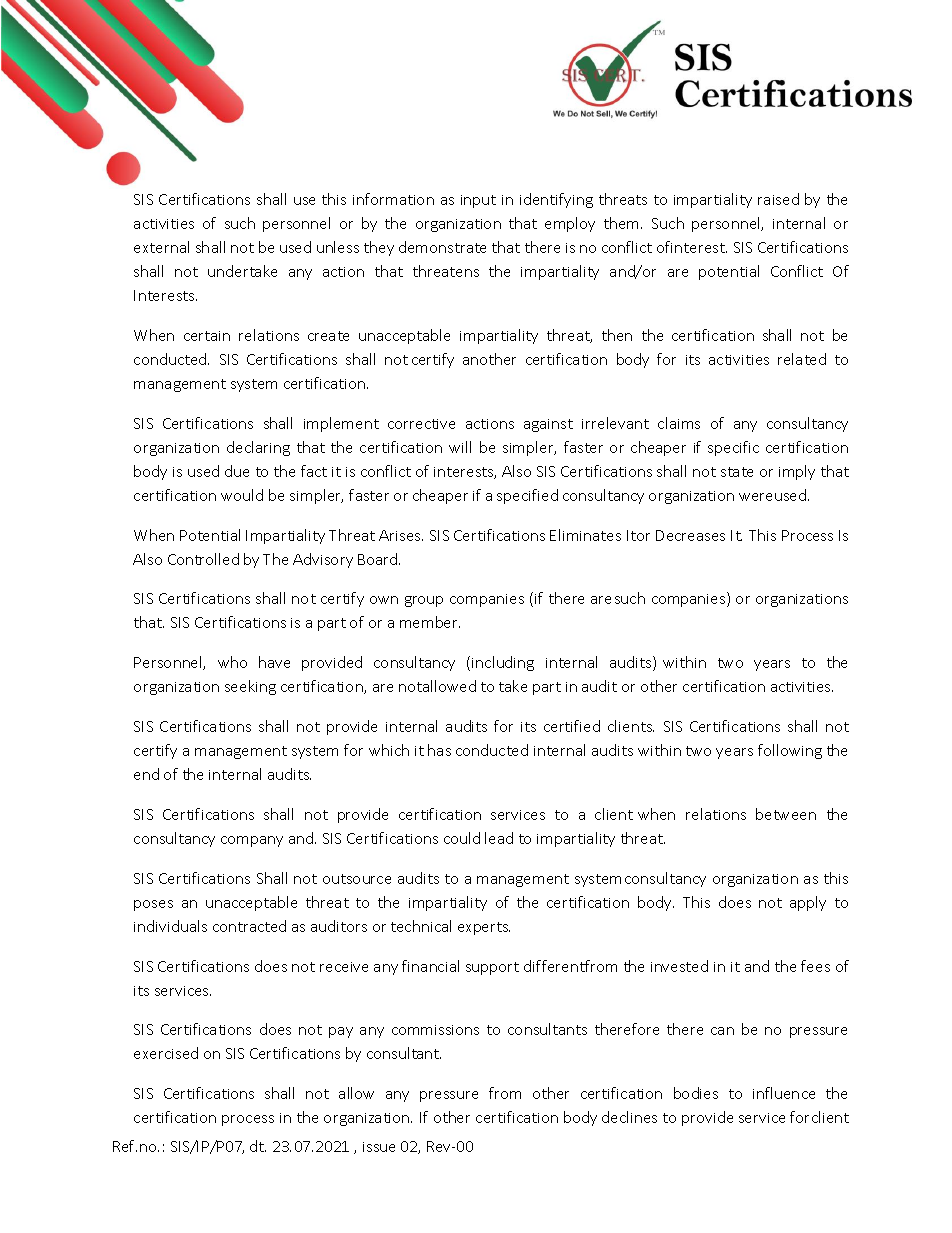  I want to click on lead, so click(499, 838).
